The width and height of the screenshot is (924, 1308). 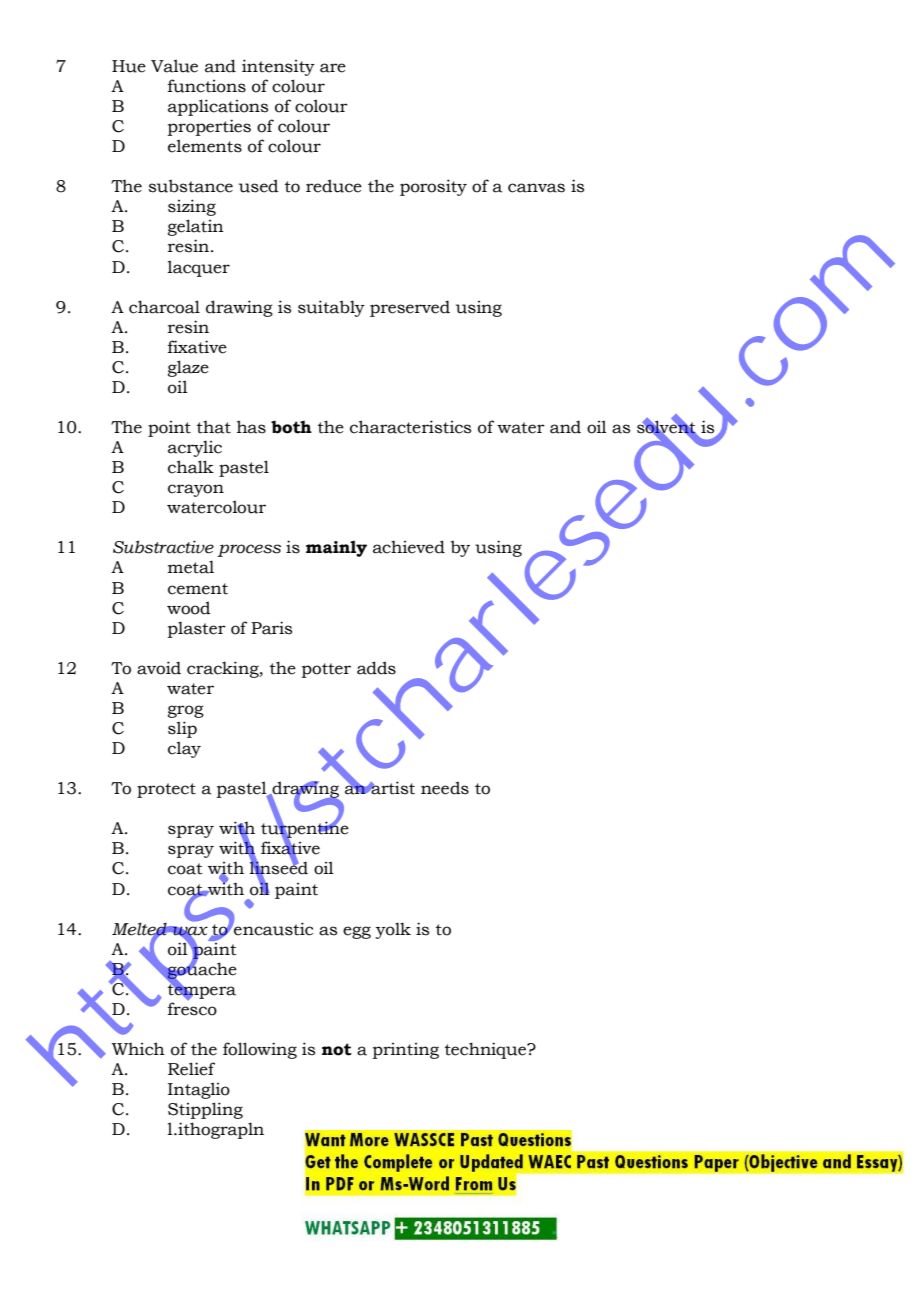 What do you see at coordinates (445, 788) in the screenshot?
I see `needs` at bounding box center [445, 788].
